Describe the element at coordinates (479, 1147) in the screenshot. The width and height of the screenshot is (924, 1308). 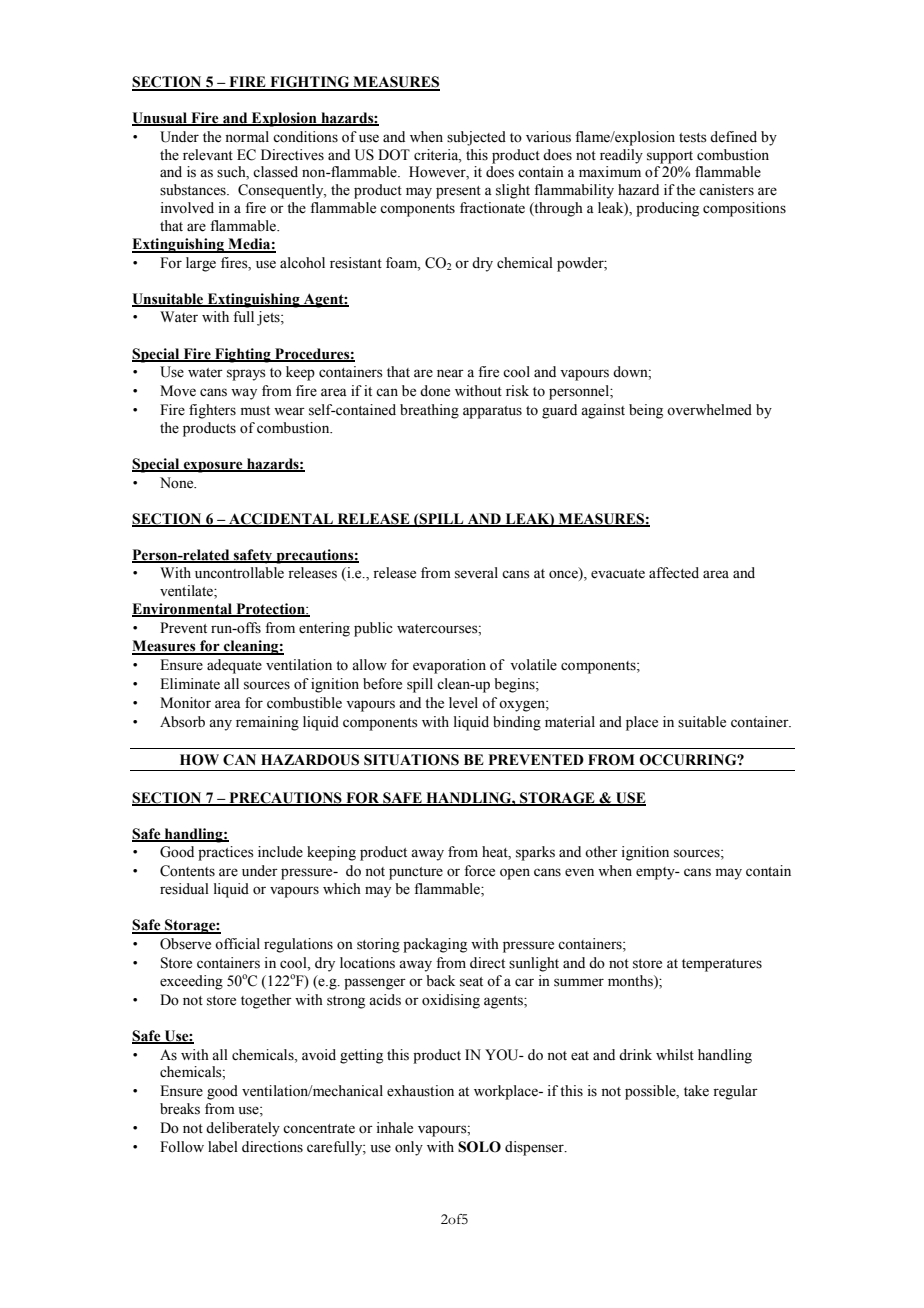
I see `SOLO` at that location.
